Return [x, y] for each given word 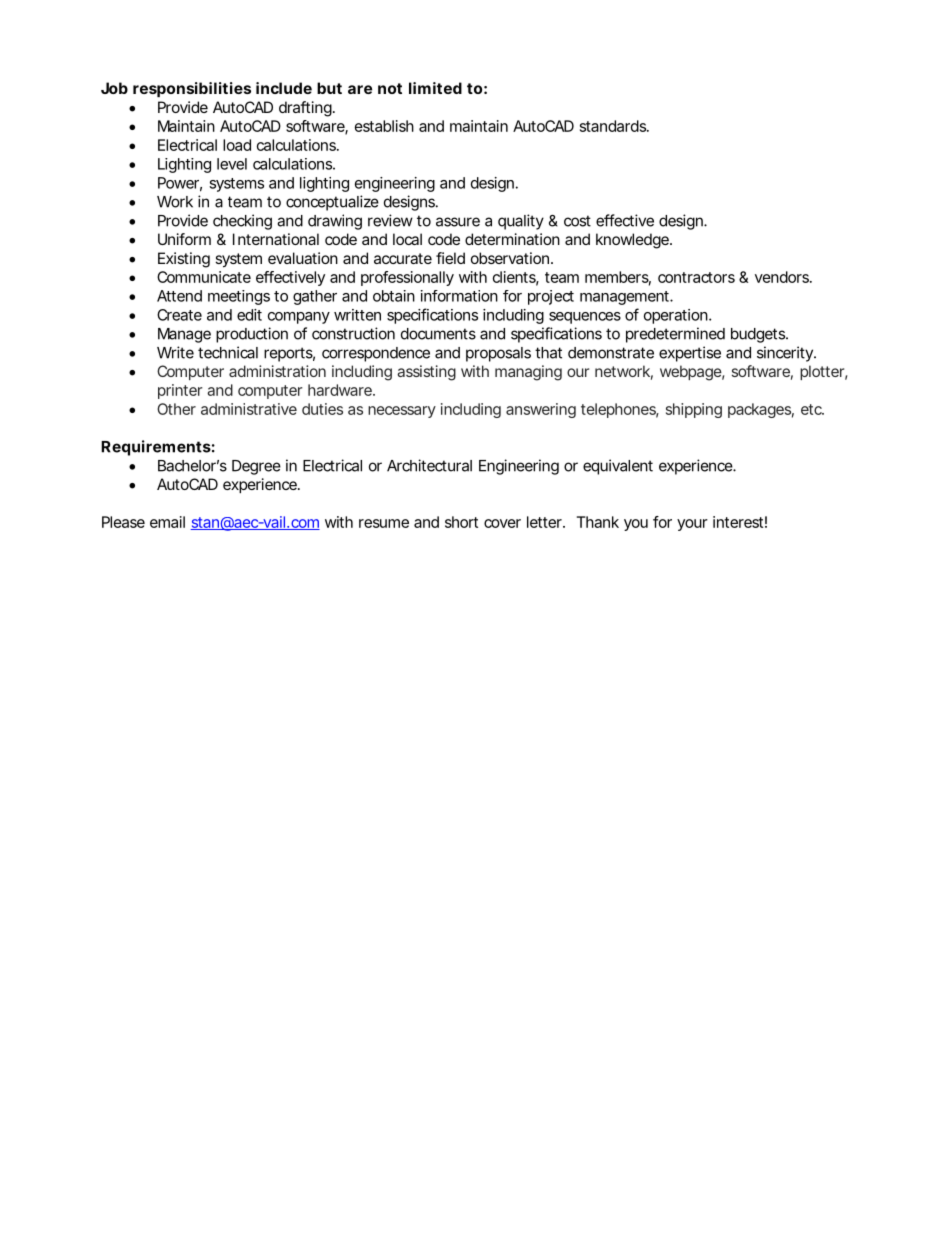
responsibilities [192, 89]
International [276, 239]
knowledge [632, 241]
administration [277, 371]
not [390, 88]
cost [577, 221]
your [692, 525]
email [167, 522]
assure [458, 222]
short [461, 522]
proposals [498, 354]
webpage [691, 373]
